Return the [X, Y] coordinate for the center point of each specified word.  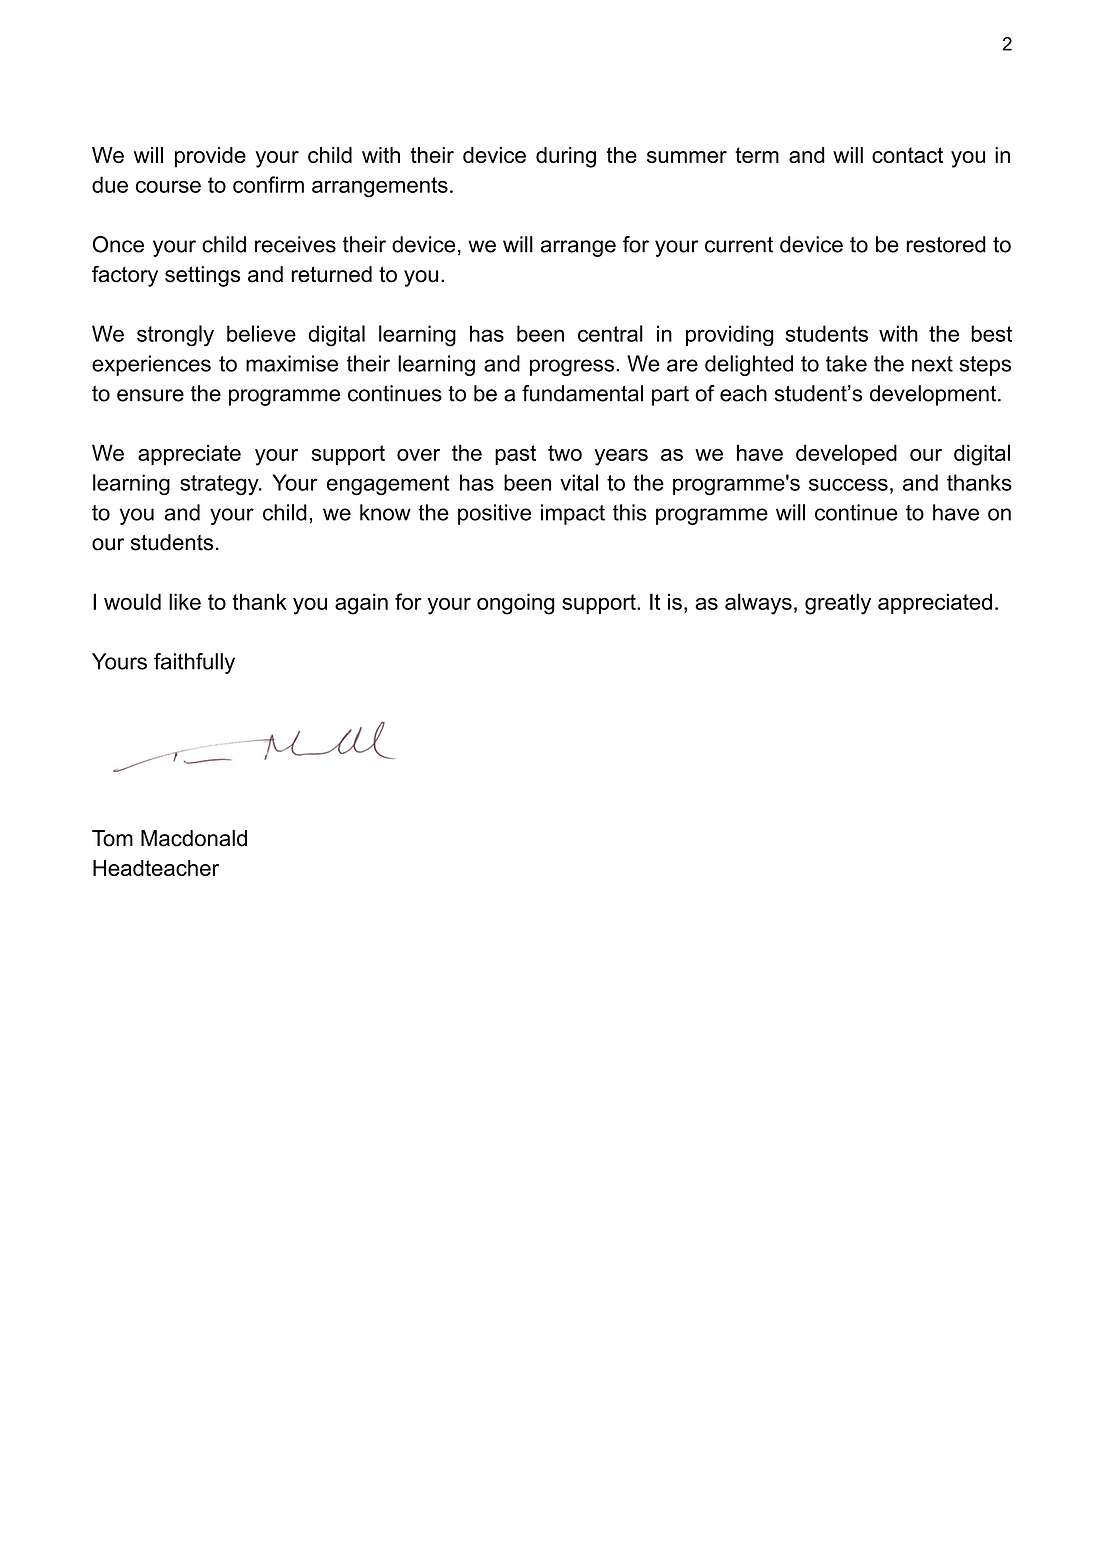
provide [210, 157]
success [848, 484]
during [566, 157]
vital [579, 482]
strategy [220, 485]
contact [907, 155]
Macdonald [194, 838]
